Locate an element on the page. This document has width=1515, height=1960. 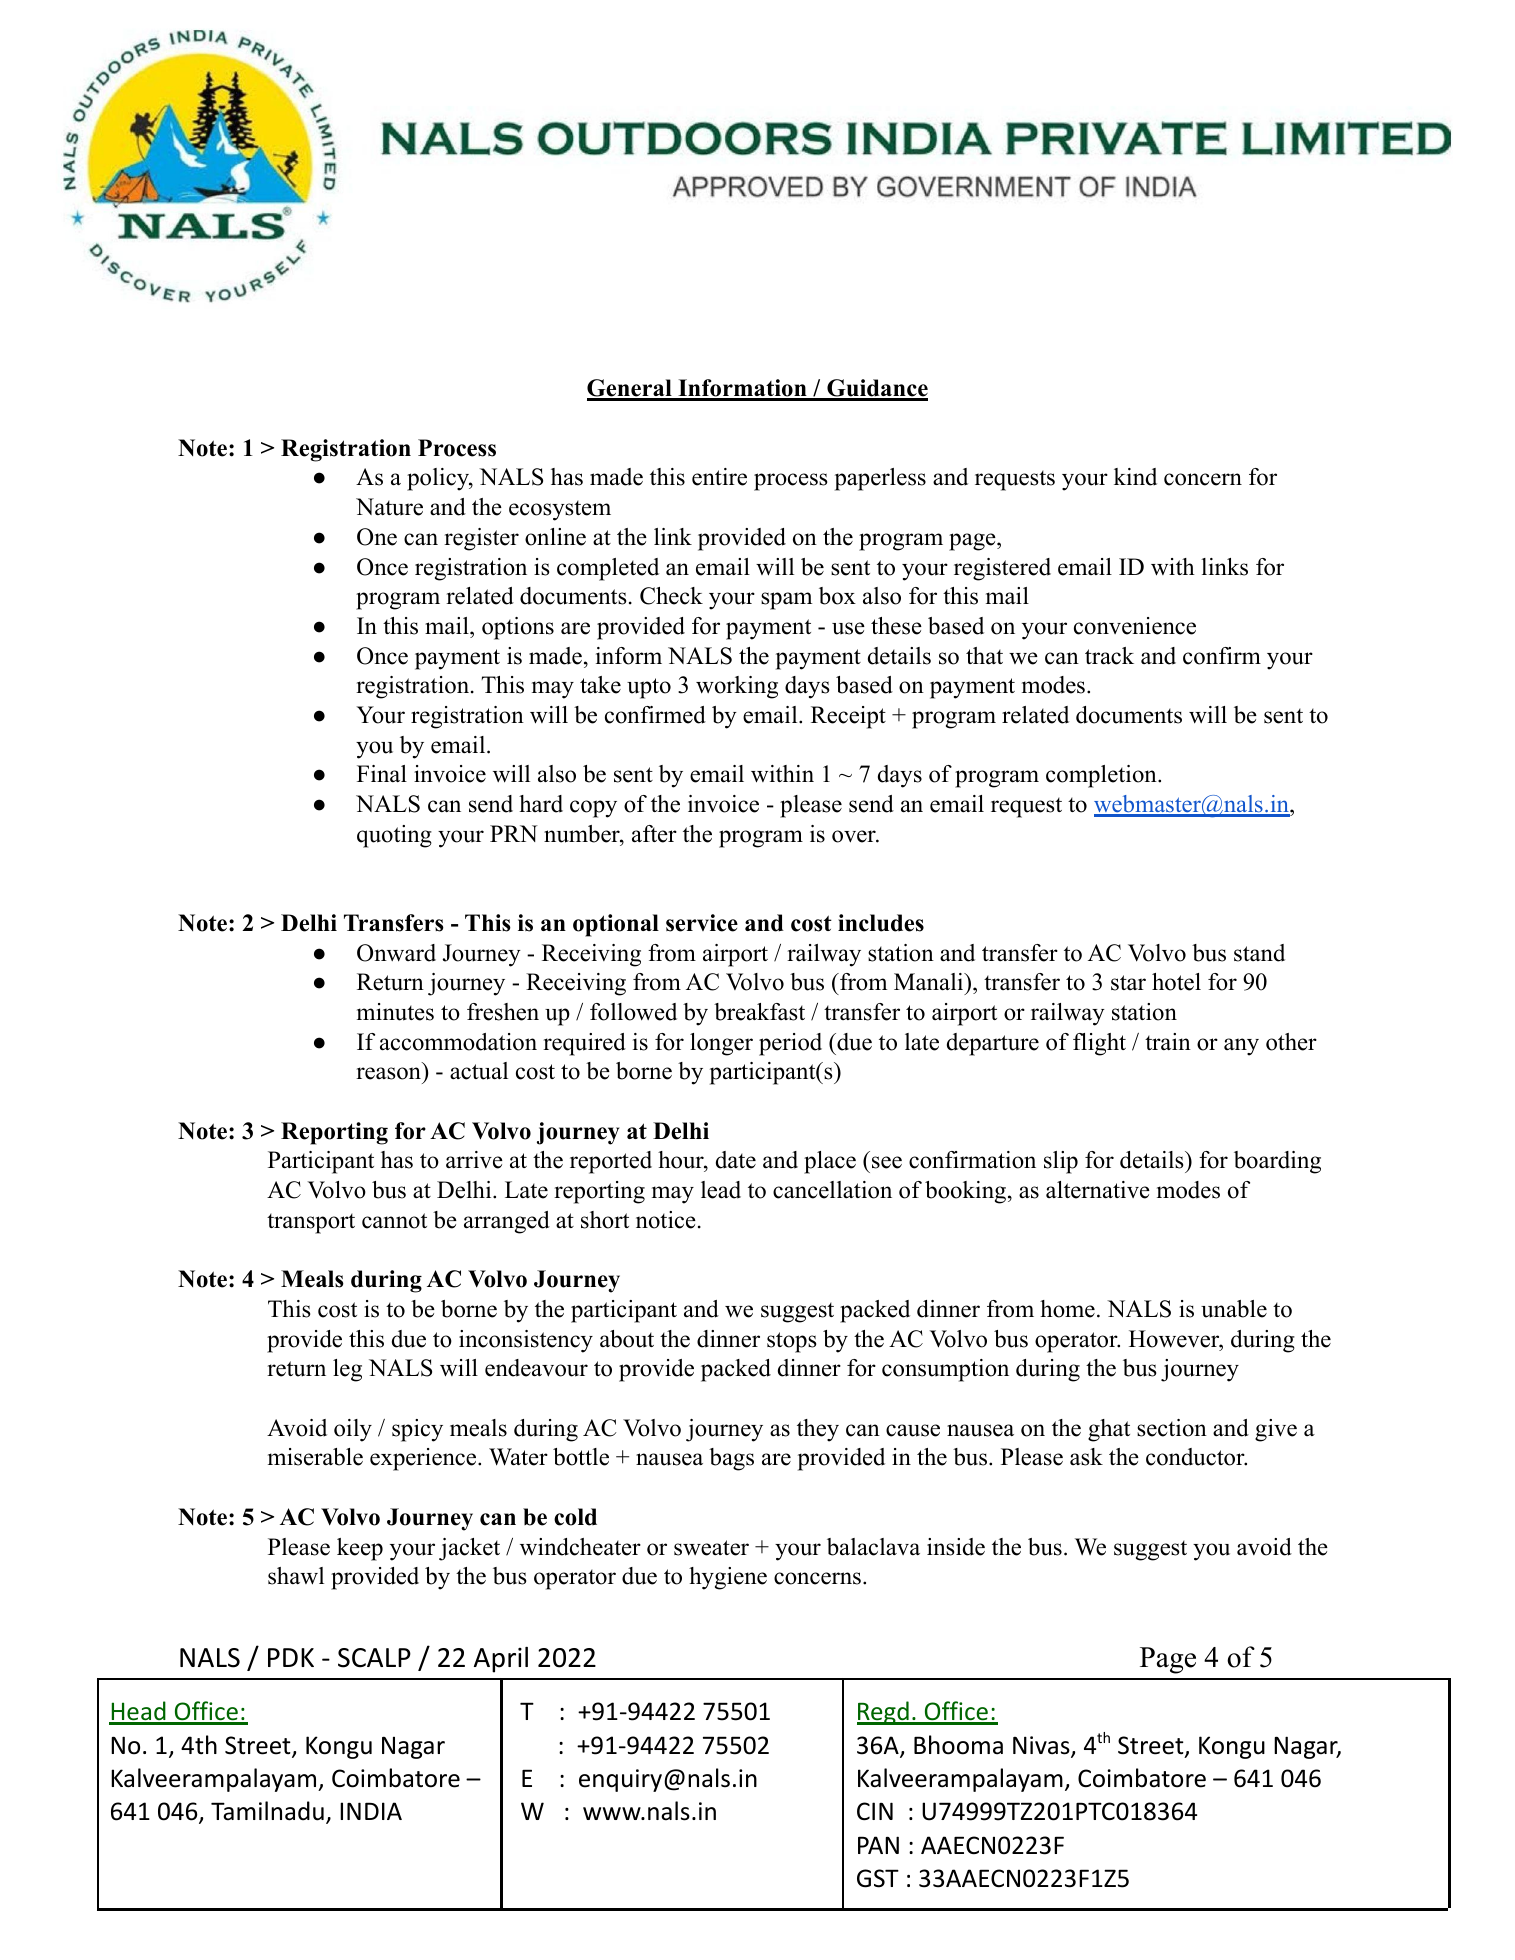
INDIA is located at coordinates (371, 1811).
